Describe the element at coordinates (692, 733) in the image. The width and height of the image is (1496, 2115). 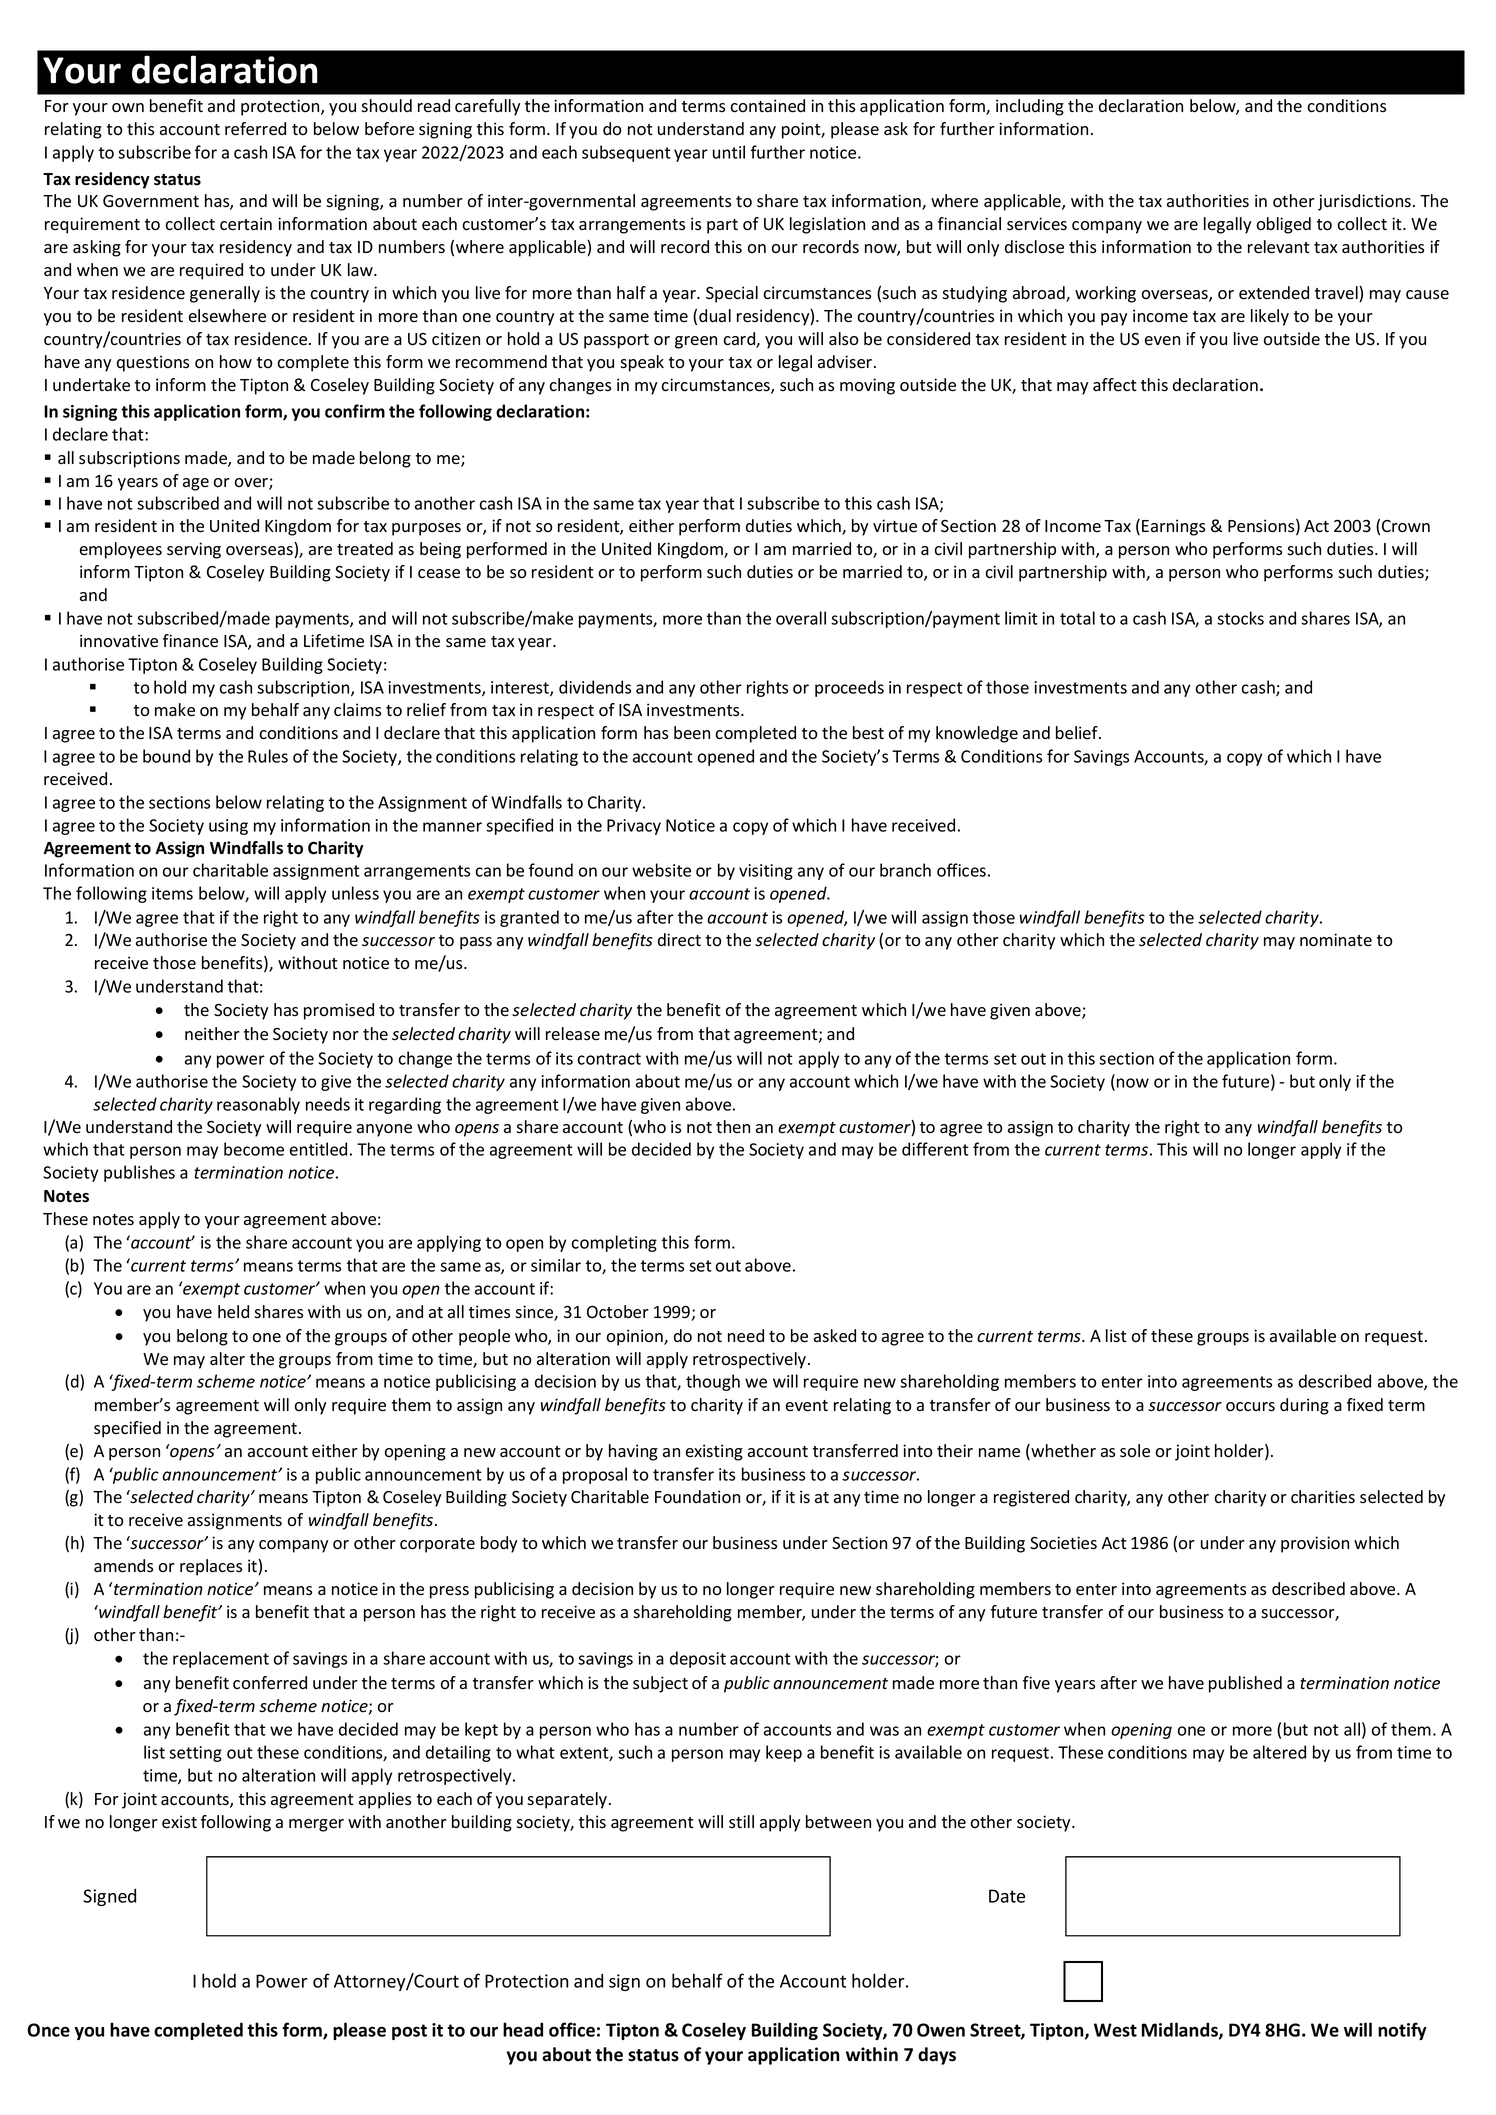
I see `been` at that location.
